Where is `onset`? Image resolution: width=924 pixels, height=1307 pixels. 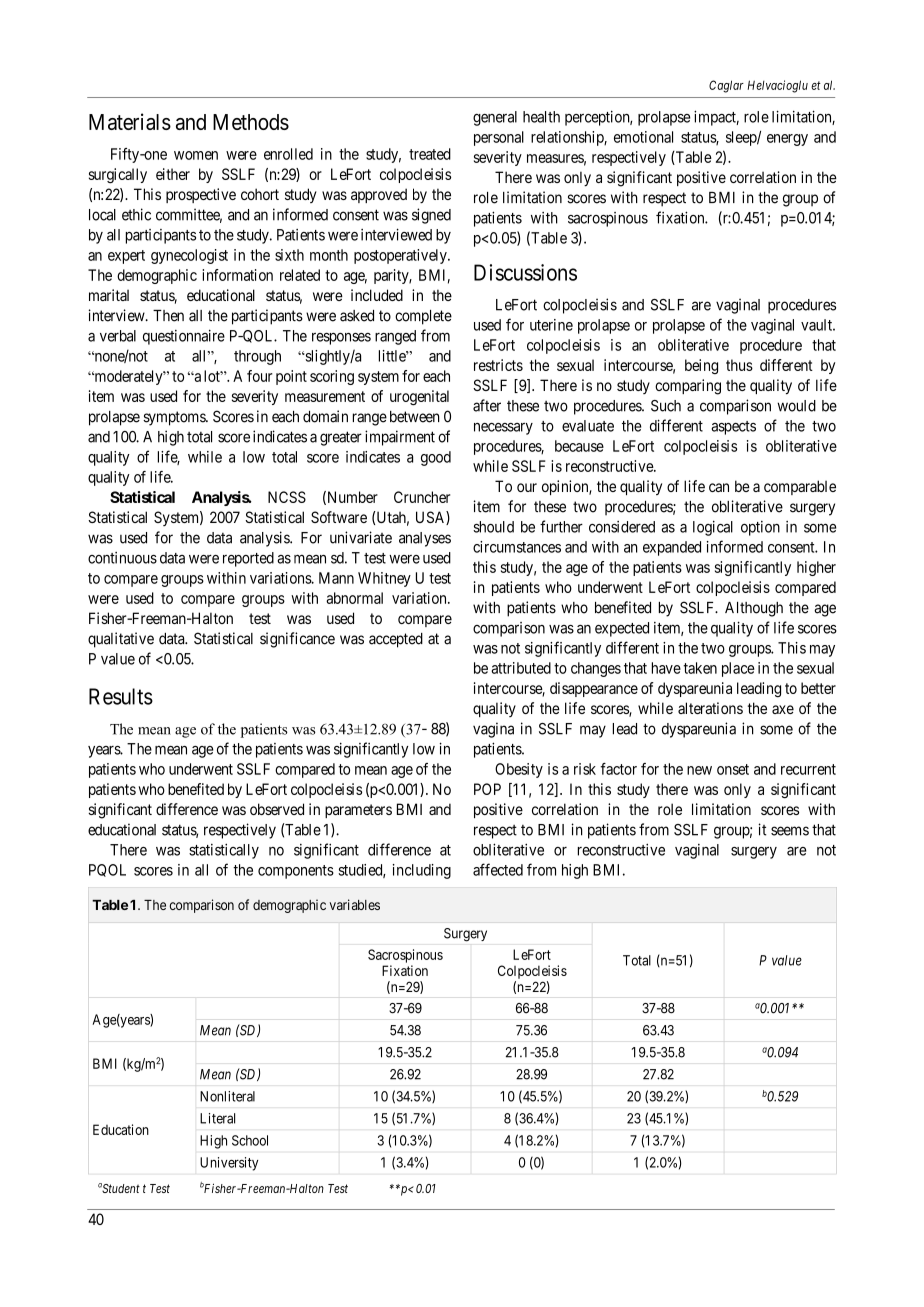 onset is located at coordinates (733, 769).
